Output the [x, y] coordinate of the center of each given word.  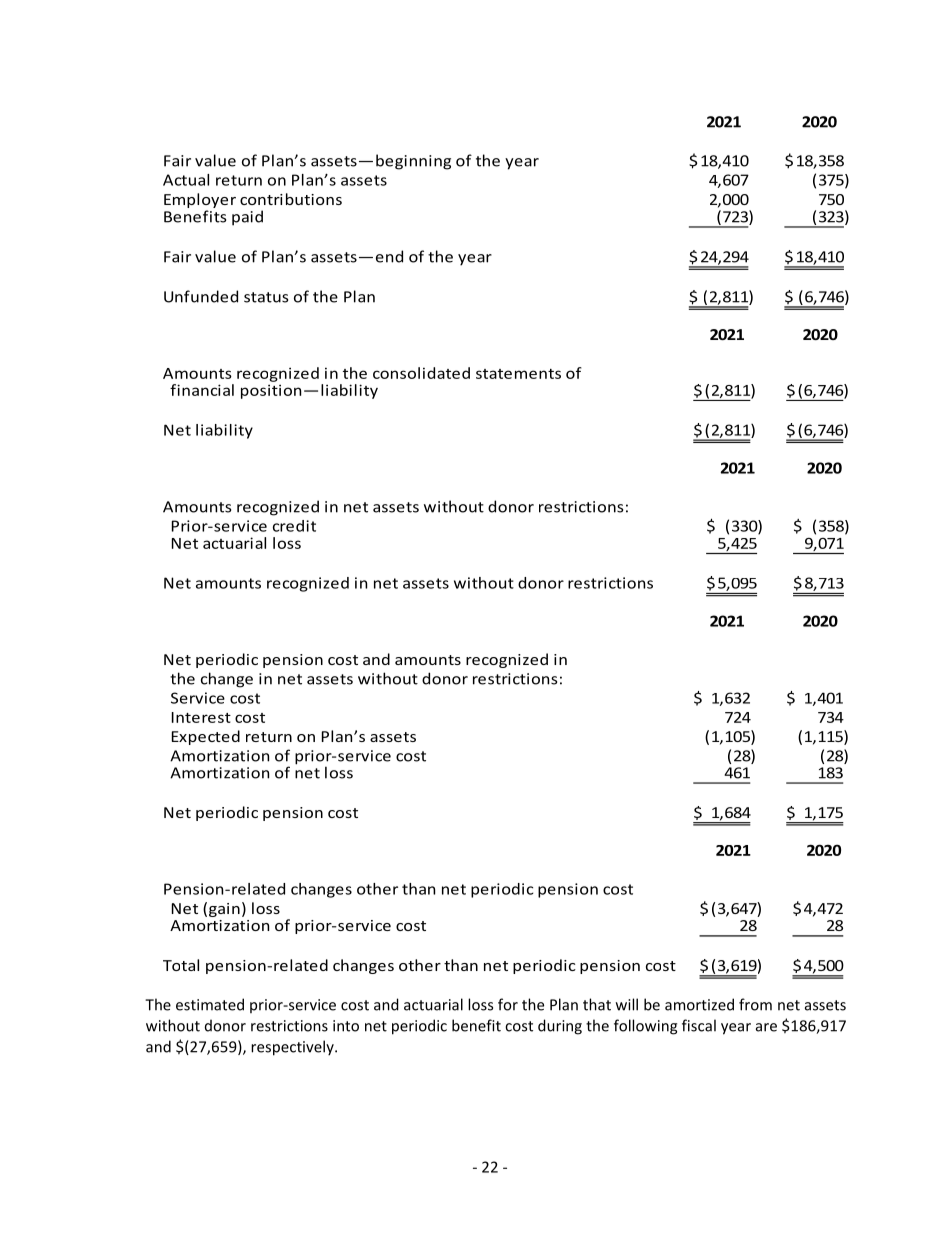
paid [247, 218]
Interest [201, 717]
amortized [699, 1004]
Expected [206, 737]
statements [518, 374]
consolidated [421, 373]
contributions [291, 199]
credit [294, 526]
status [266, 297]
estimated [210, 1004]
